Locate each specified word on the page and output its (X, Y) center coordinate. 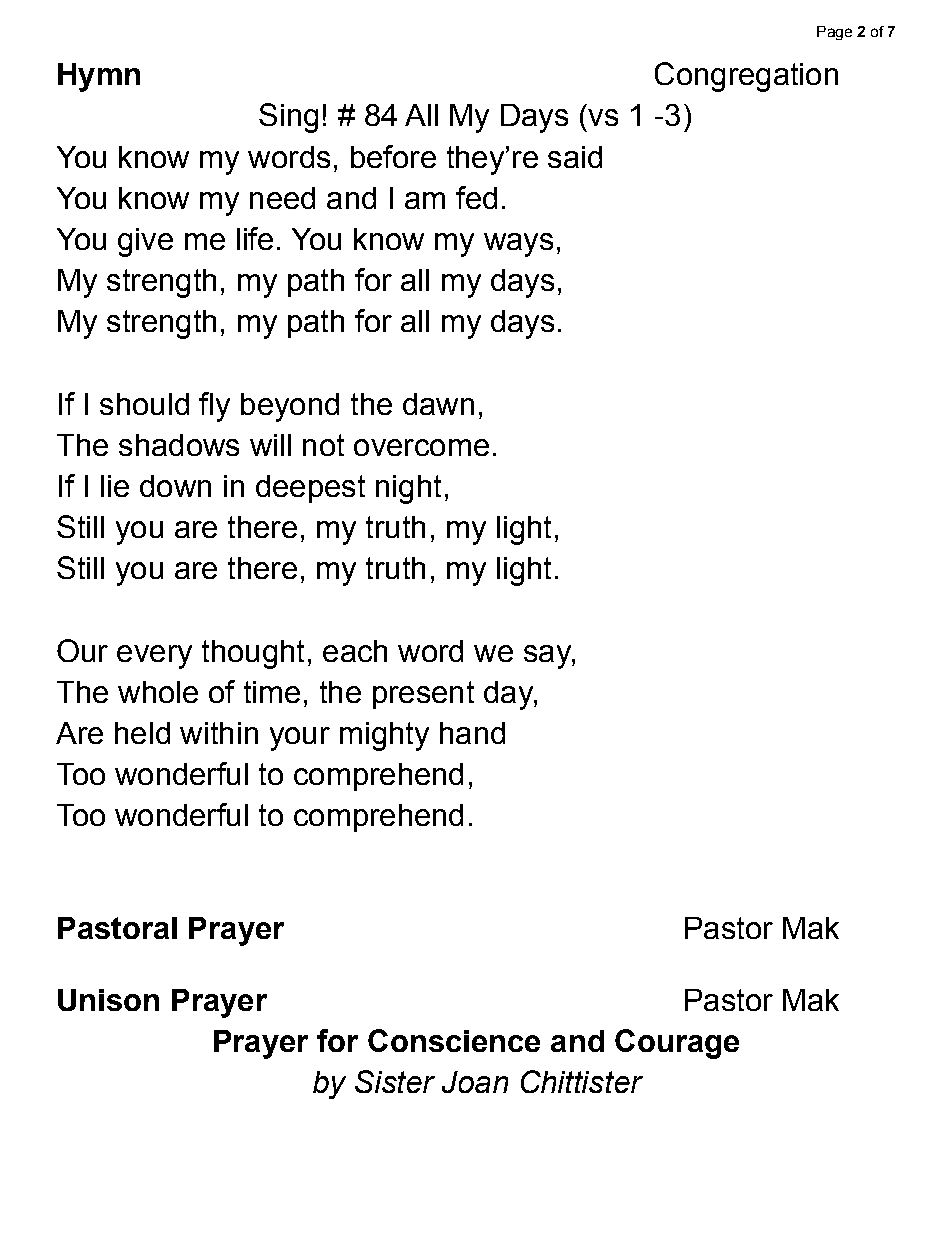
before (393, 156)
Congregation (746, 77)
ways (518, 245)
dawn (438, 404)
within (219, 733)
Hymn (99, 77)
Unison (108, 1000)
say (548, 657)
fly (214, 407)
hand (472, 733)
